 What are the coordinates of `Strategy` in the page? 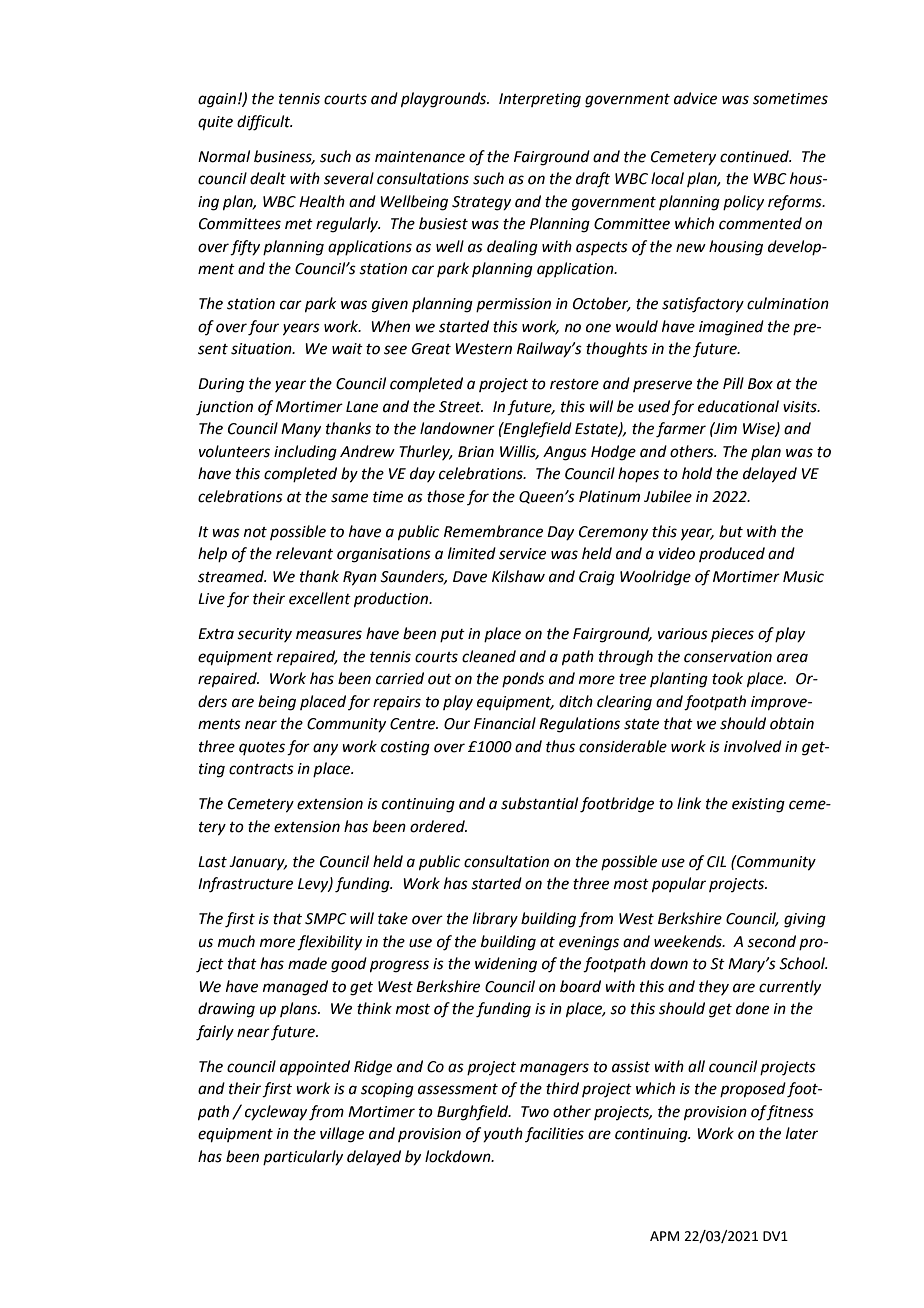 It's located at (481, 203).
